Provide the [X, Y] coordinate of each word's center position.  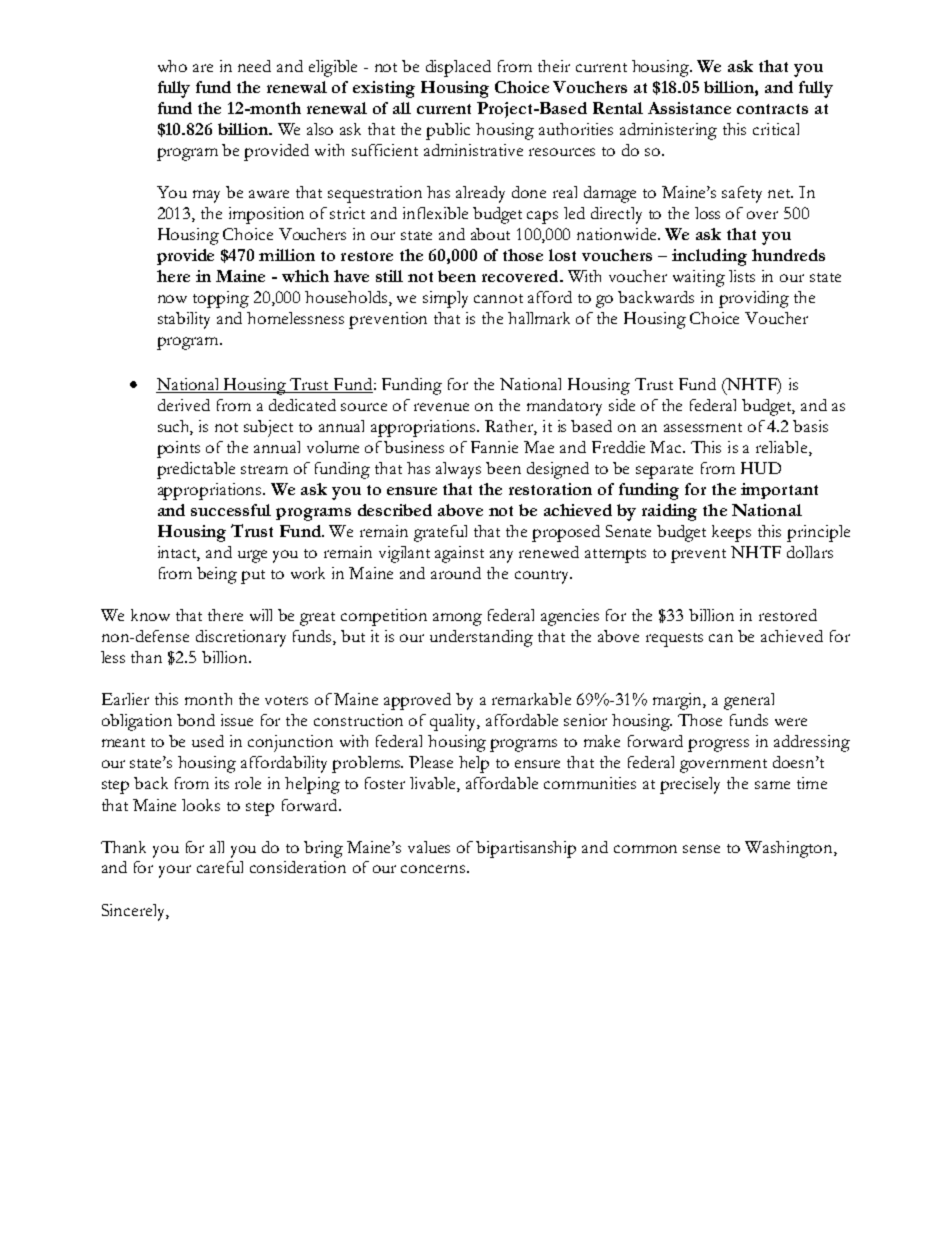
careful [220, 867]
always [458, 470]
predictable [196, 470]
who [172, 66]
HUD [761, 468]
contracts [772, 109]
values [429, 847]
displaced [458, 68]
